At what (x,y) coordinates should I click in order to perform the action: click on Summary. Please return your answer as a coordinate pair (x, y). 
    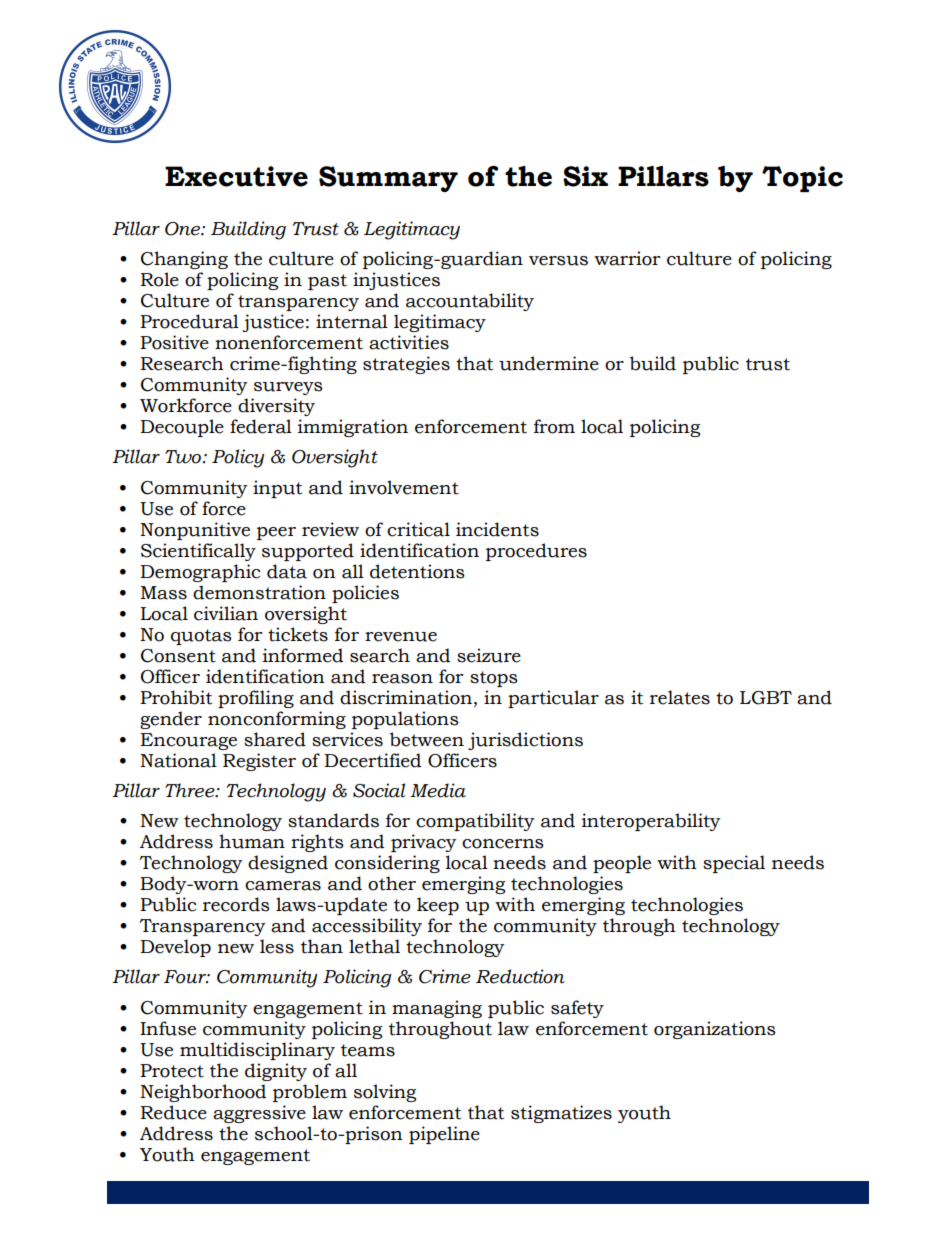
    Looking at the image, I should click on (388, 179).
